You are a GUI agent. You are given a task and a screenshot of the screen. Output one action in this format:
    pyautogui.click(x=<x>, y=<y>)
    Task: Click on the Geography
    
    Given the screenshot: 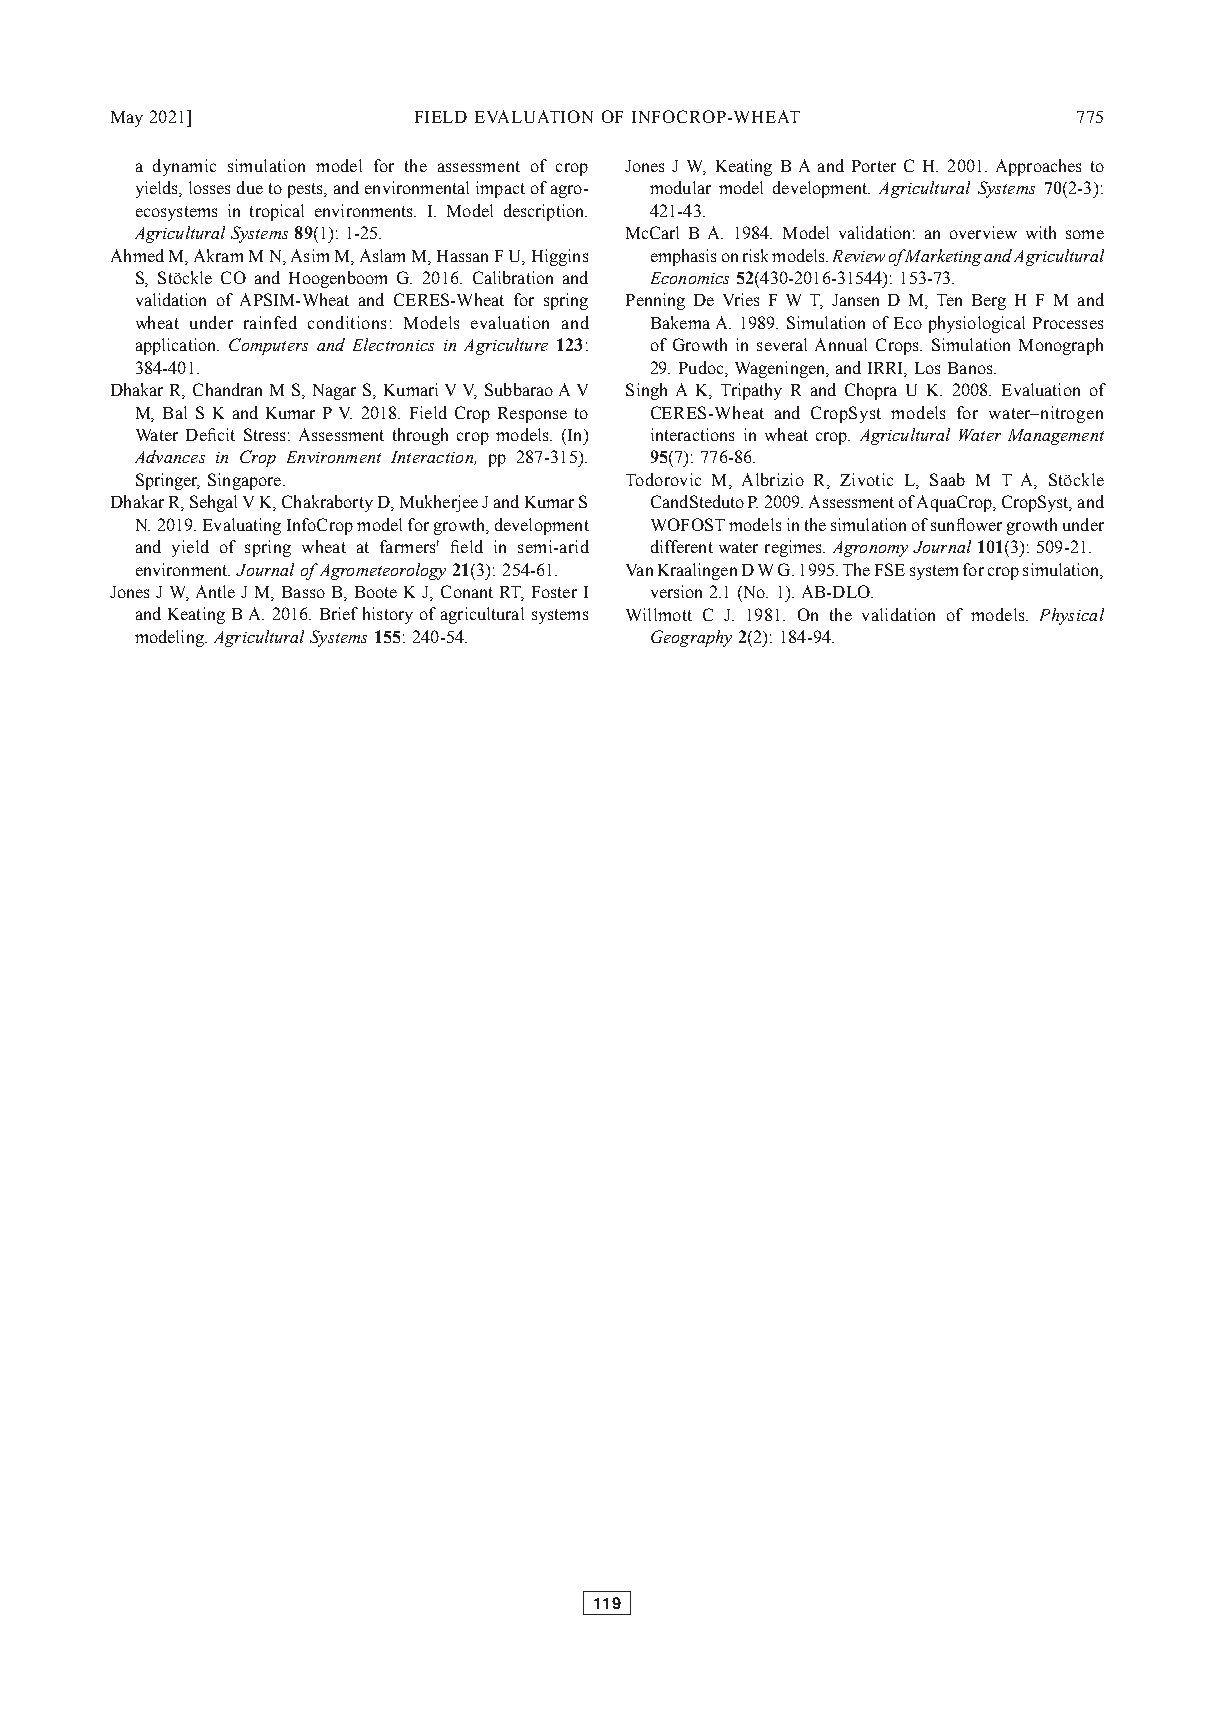 What is the action you would take?
    pyautogui.click(x=691, y=638)
